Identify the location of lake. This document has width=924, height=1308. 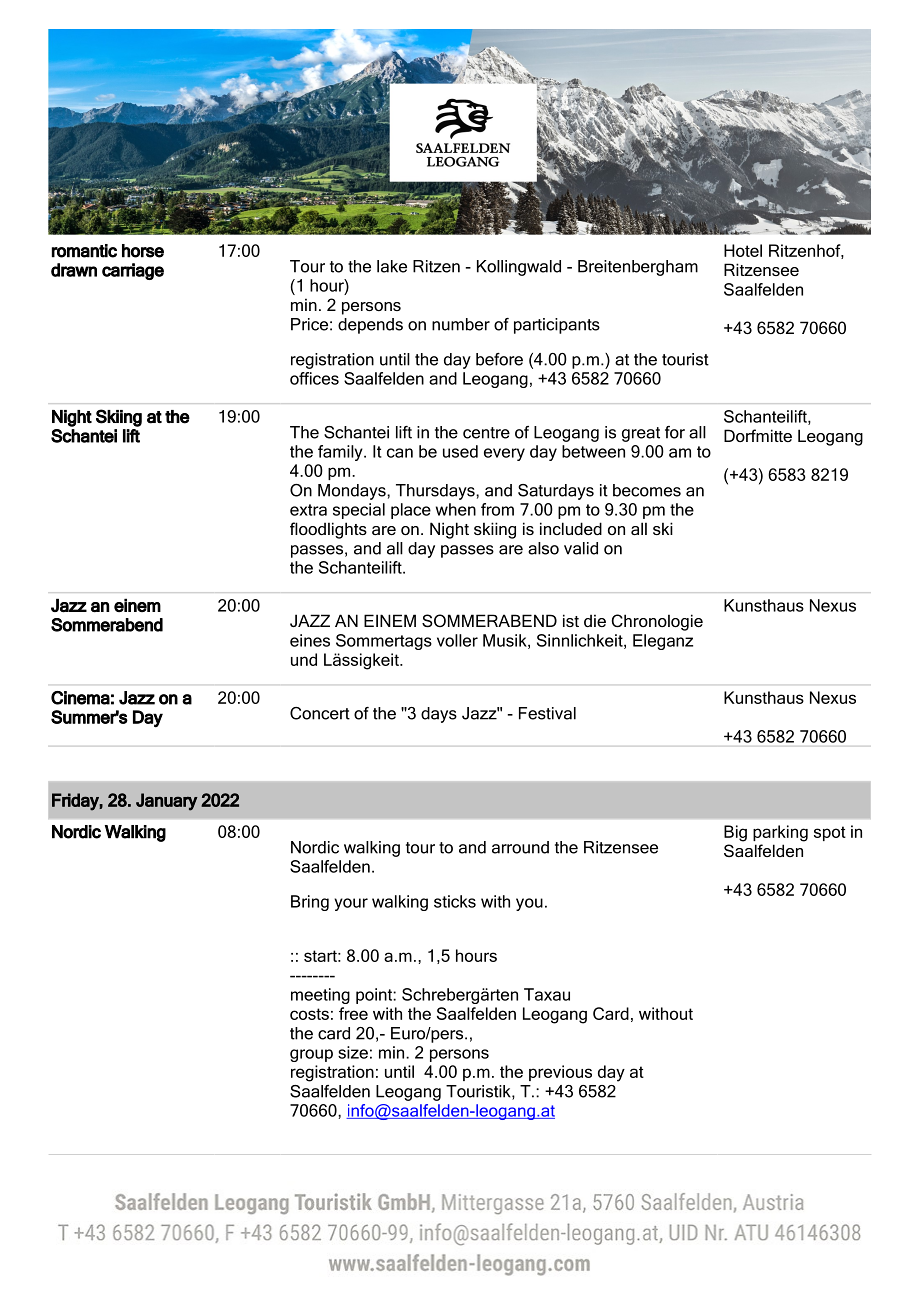
(392, 266).
